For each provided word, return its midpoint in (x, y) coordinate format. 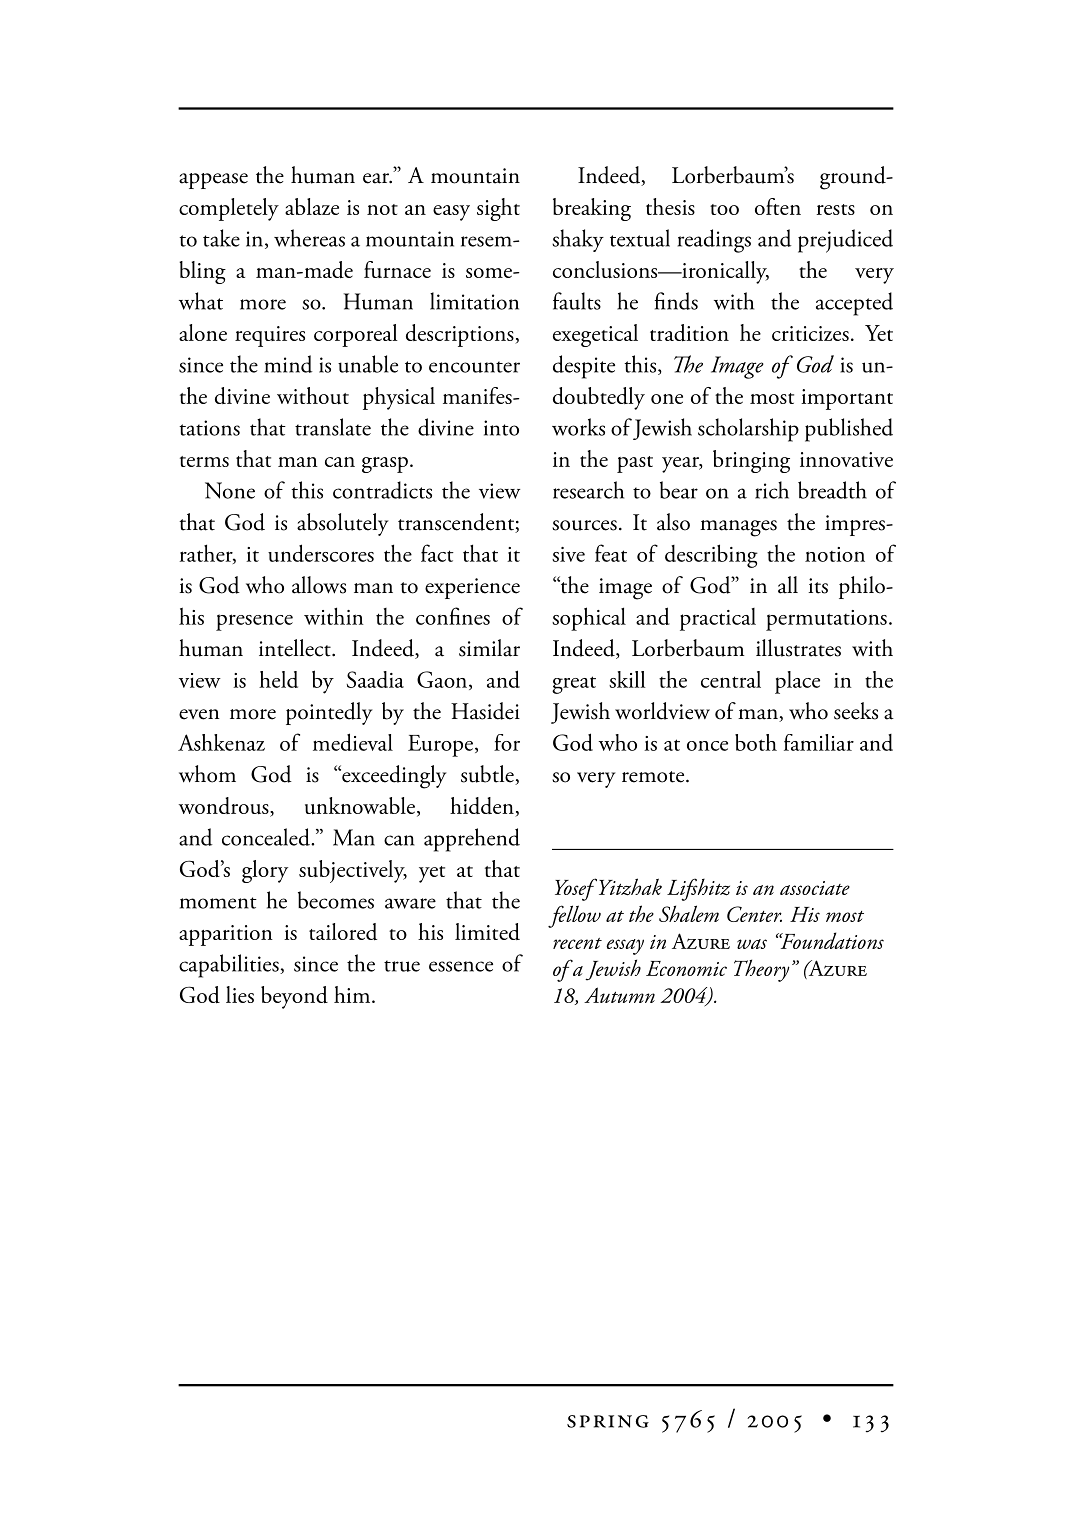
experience (472, 588)
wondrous (225, 807)
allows (319, 585)
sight (498, 209)
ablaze (312, 206)
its (818, 586)
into (501, 428)
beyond (294, 997)
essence (461, 966)
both (756, 742)
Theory (762, 970)
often (778, 206)
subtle (488, 775)
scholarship (748, 430)
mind (288, 364)
